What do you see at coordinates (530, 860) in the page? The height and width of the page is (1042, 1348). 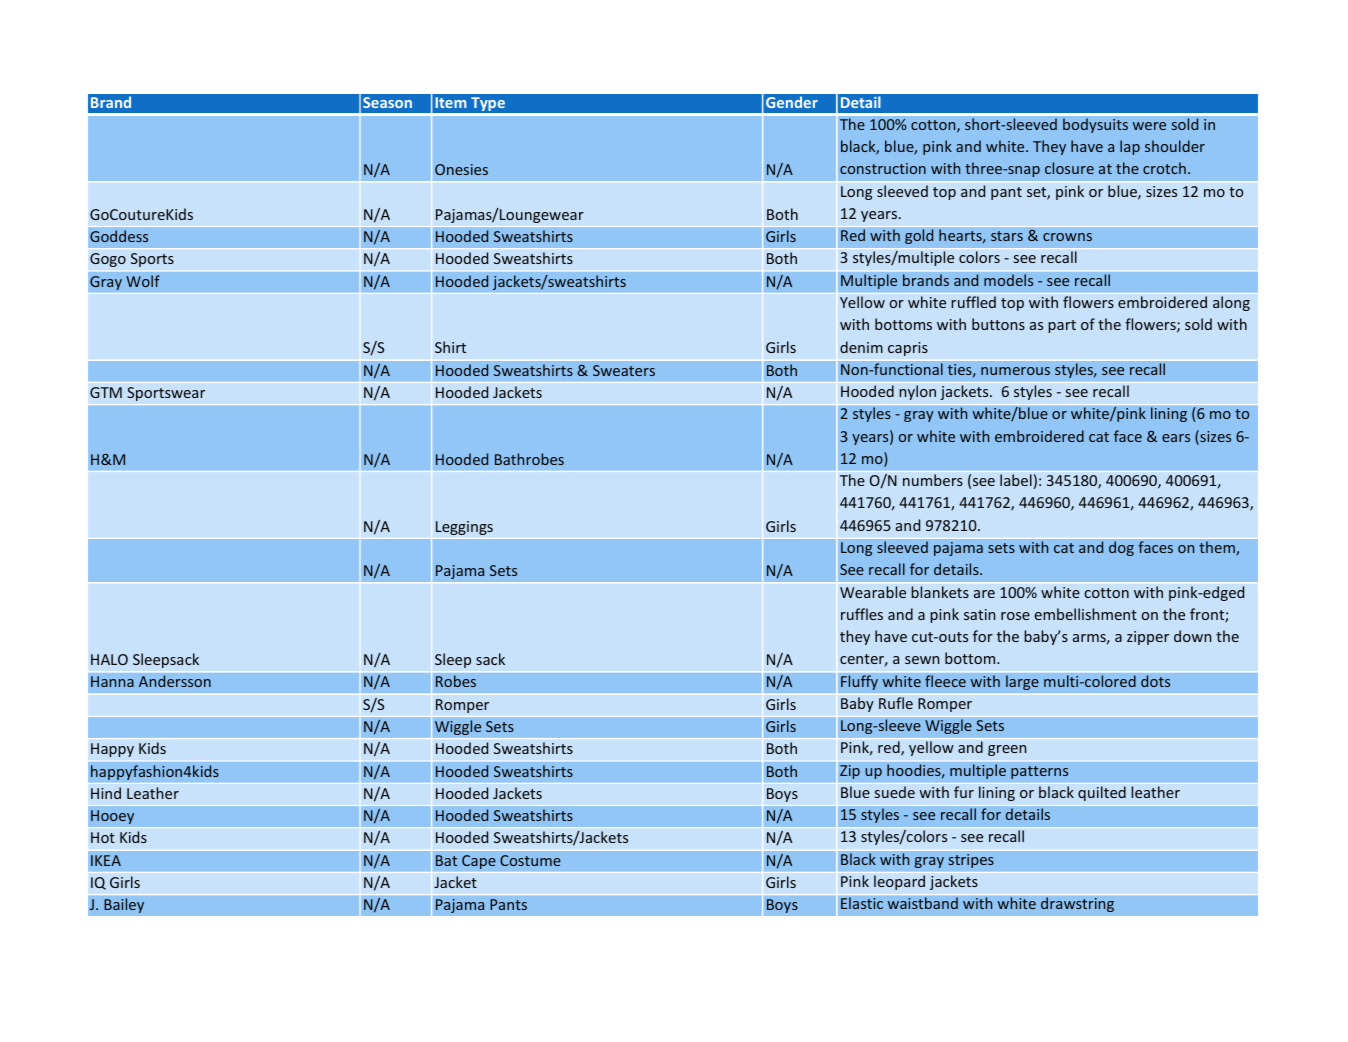 I see `Costume` at bounding box center [530, 860].
